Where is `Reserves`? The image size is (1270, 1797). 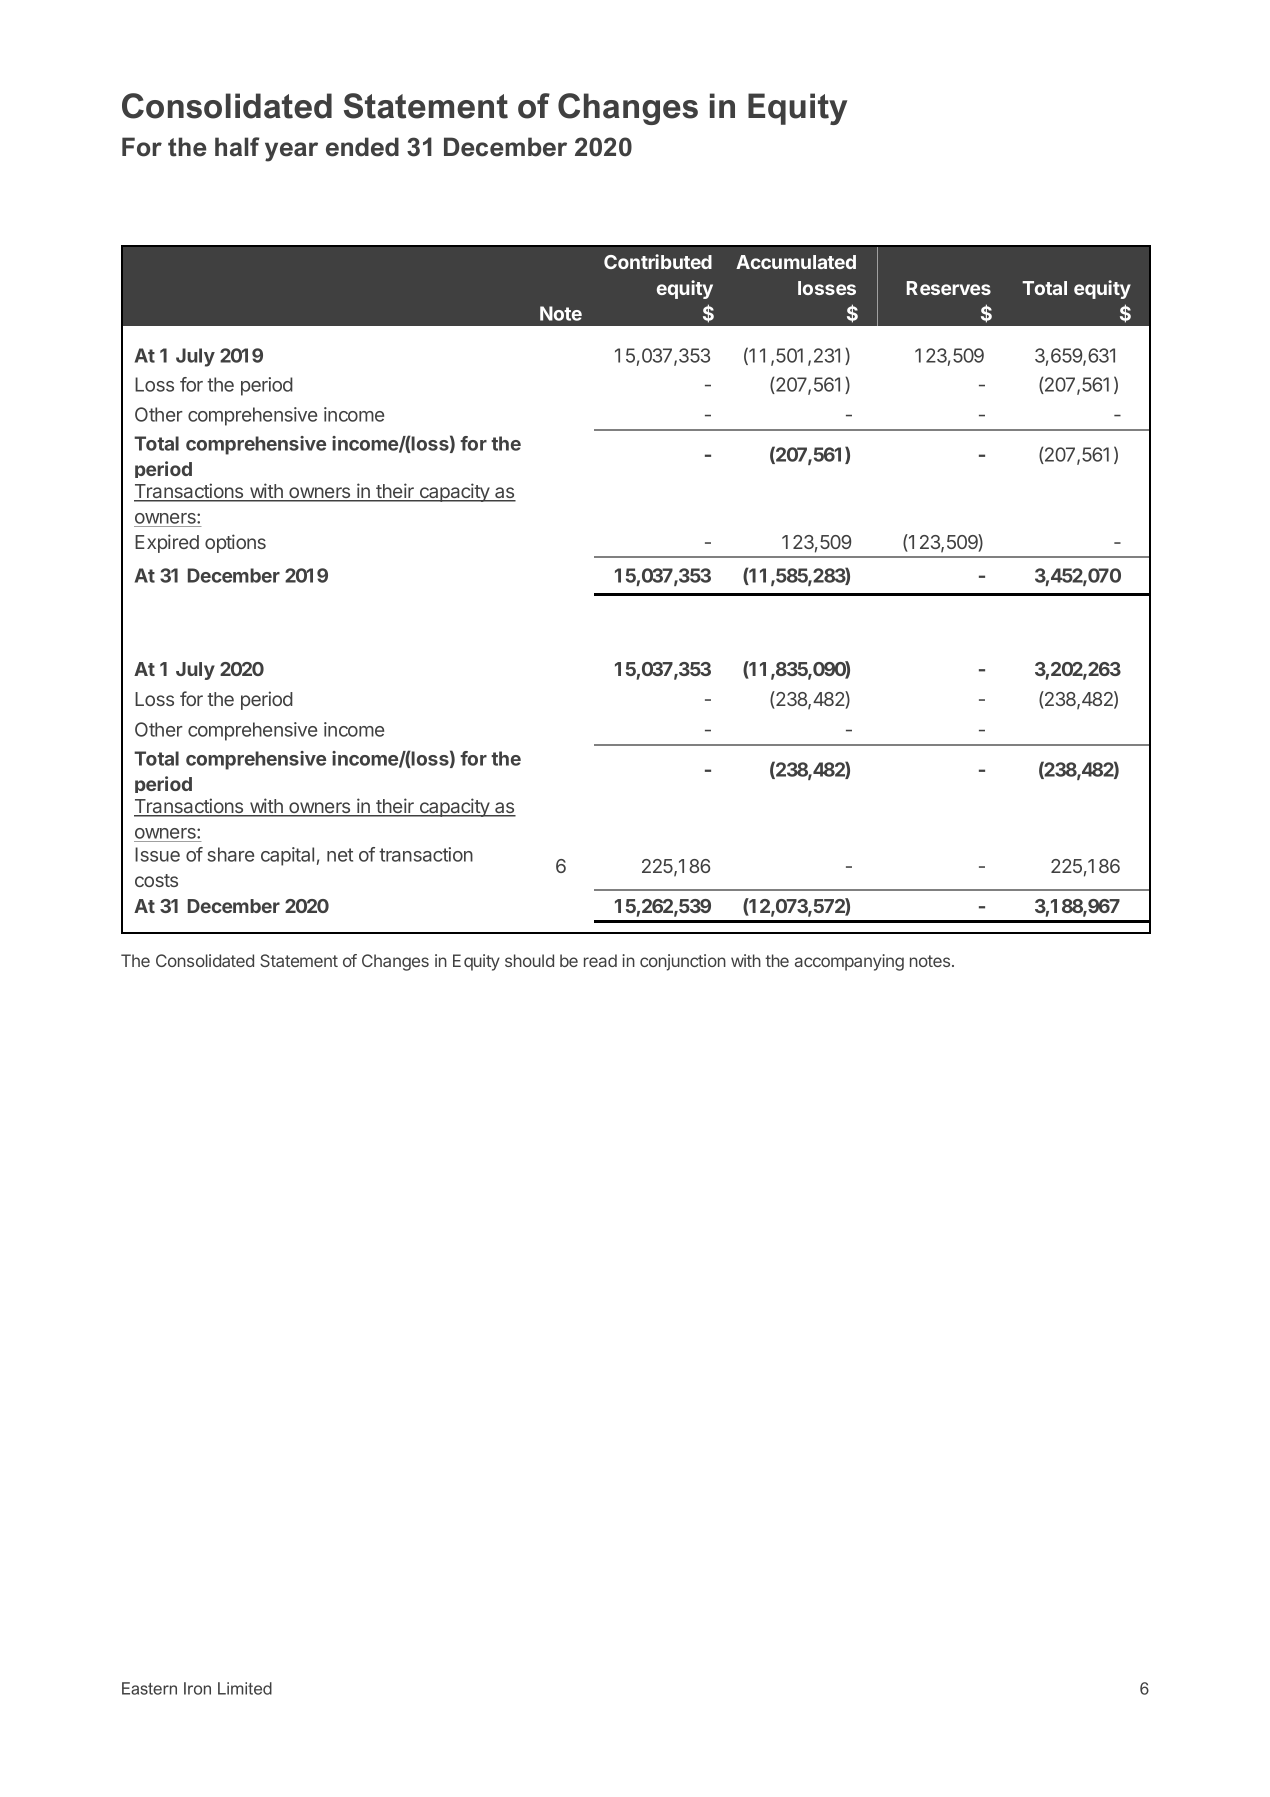 Reserves is located at coordinates (949, 288).
